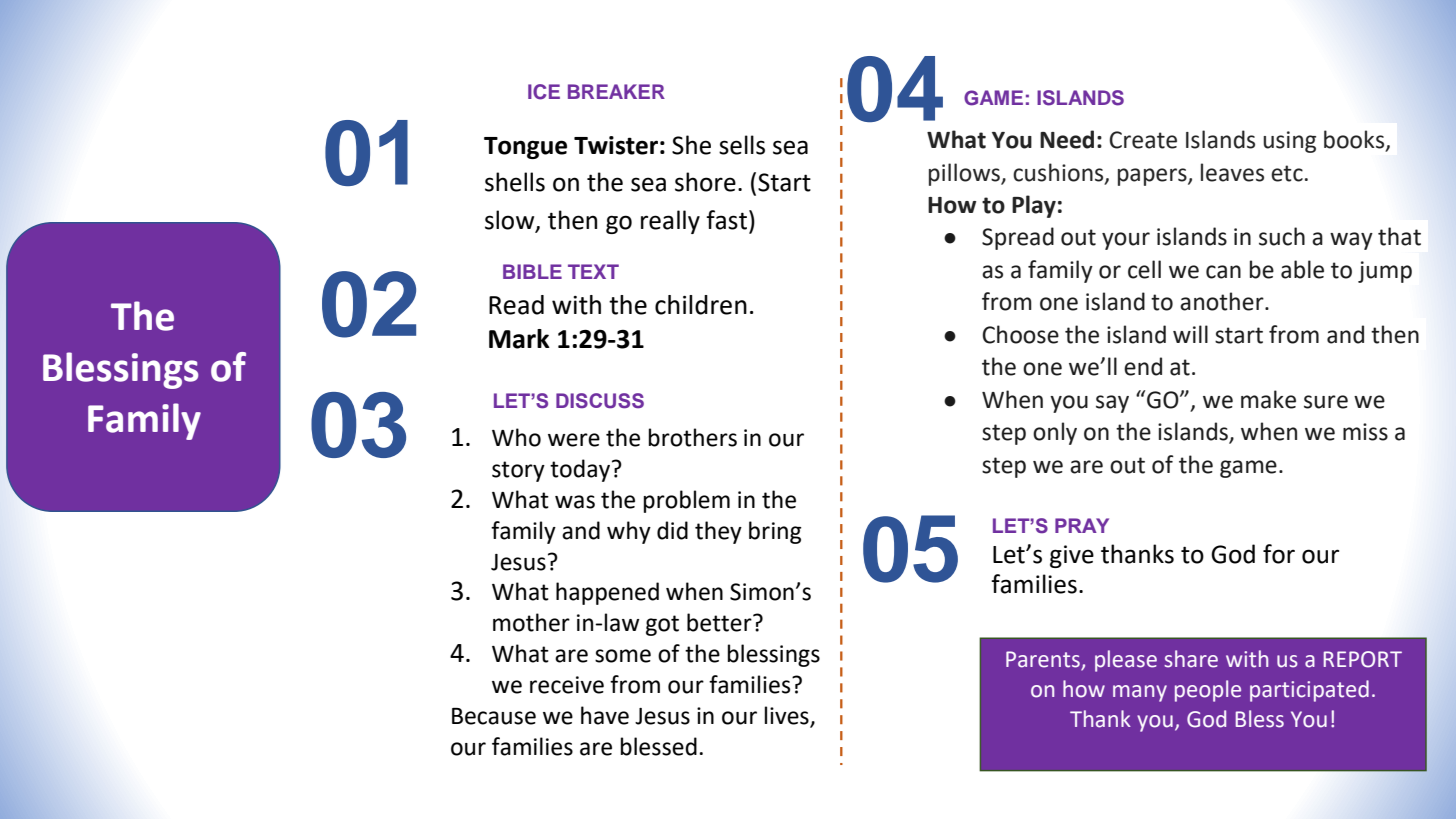  I want to click on only, so click(1055, 433).
